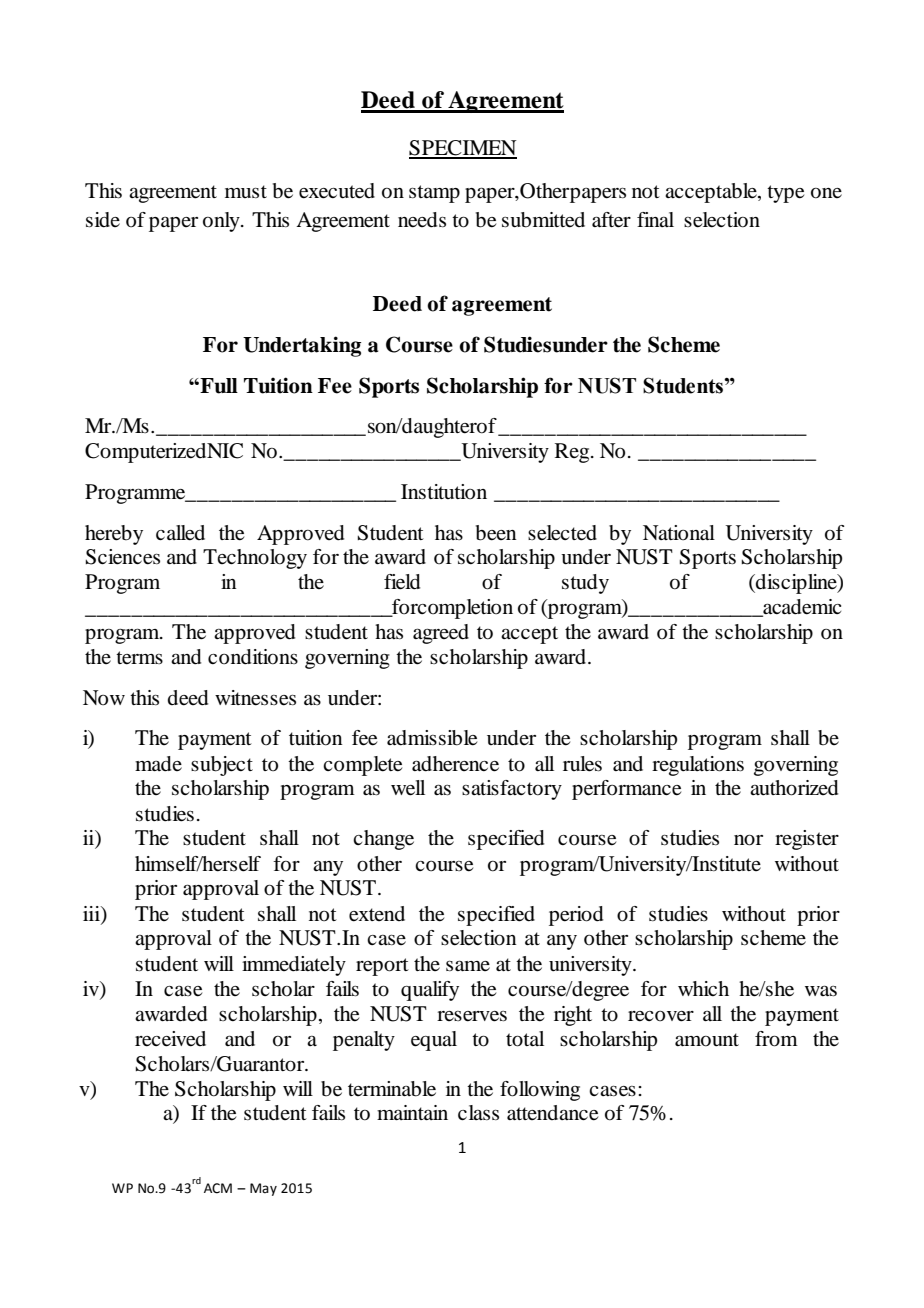 The width and height of the screenshot is (924, 1308). What do you see at coordinates (455, 764) in the screenshot?
I see `adherence` at bounding box center [455, 764].
